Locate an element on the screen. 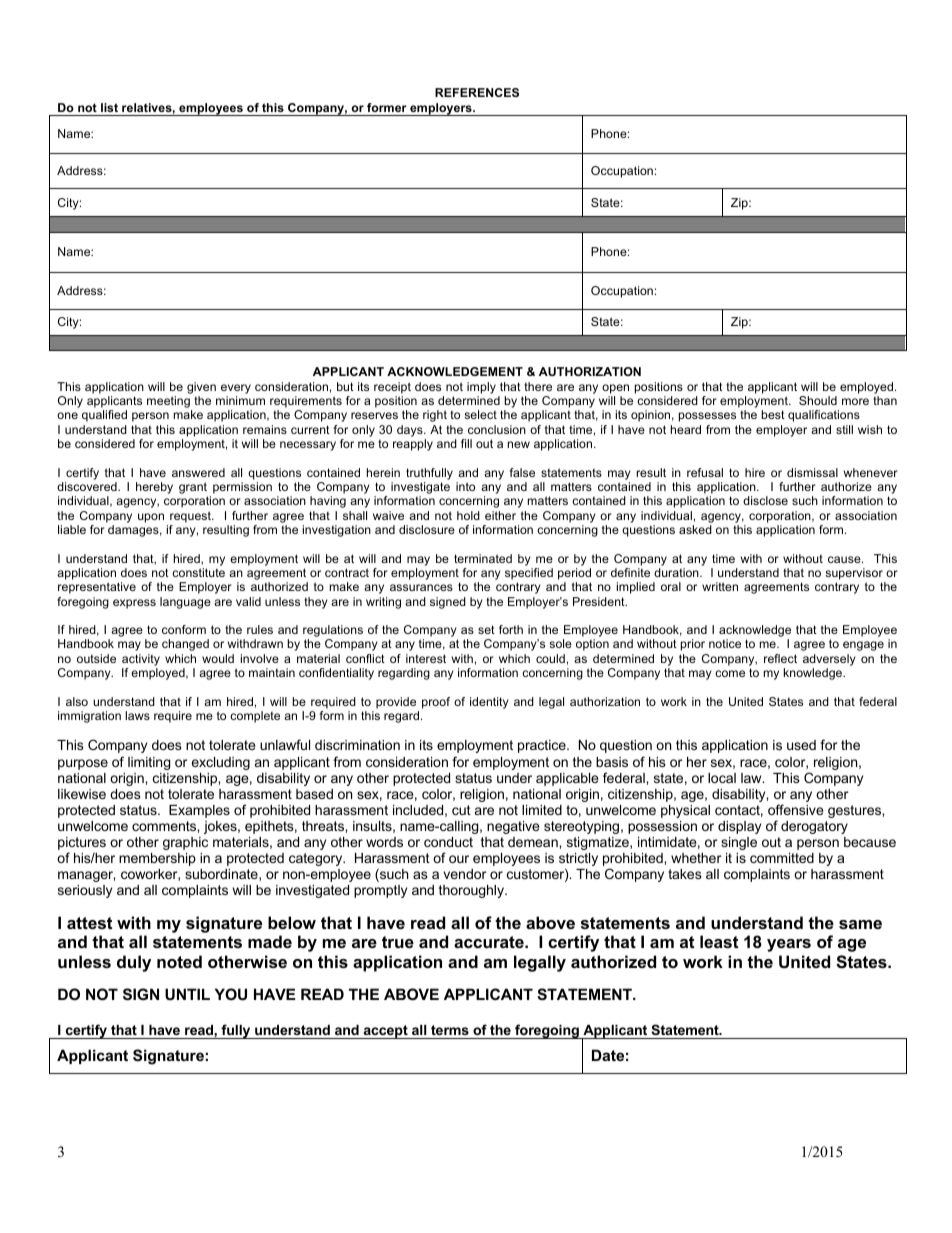 Image resolution: width=952 pixels, height=1233 pixels. terms is located at coordinates (450, 1030).
